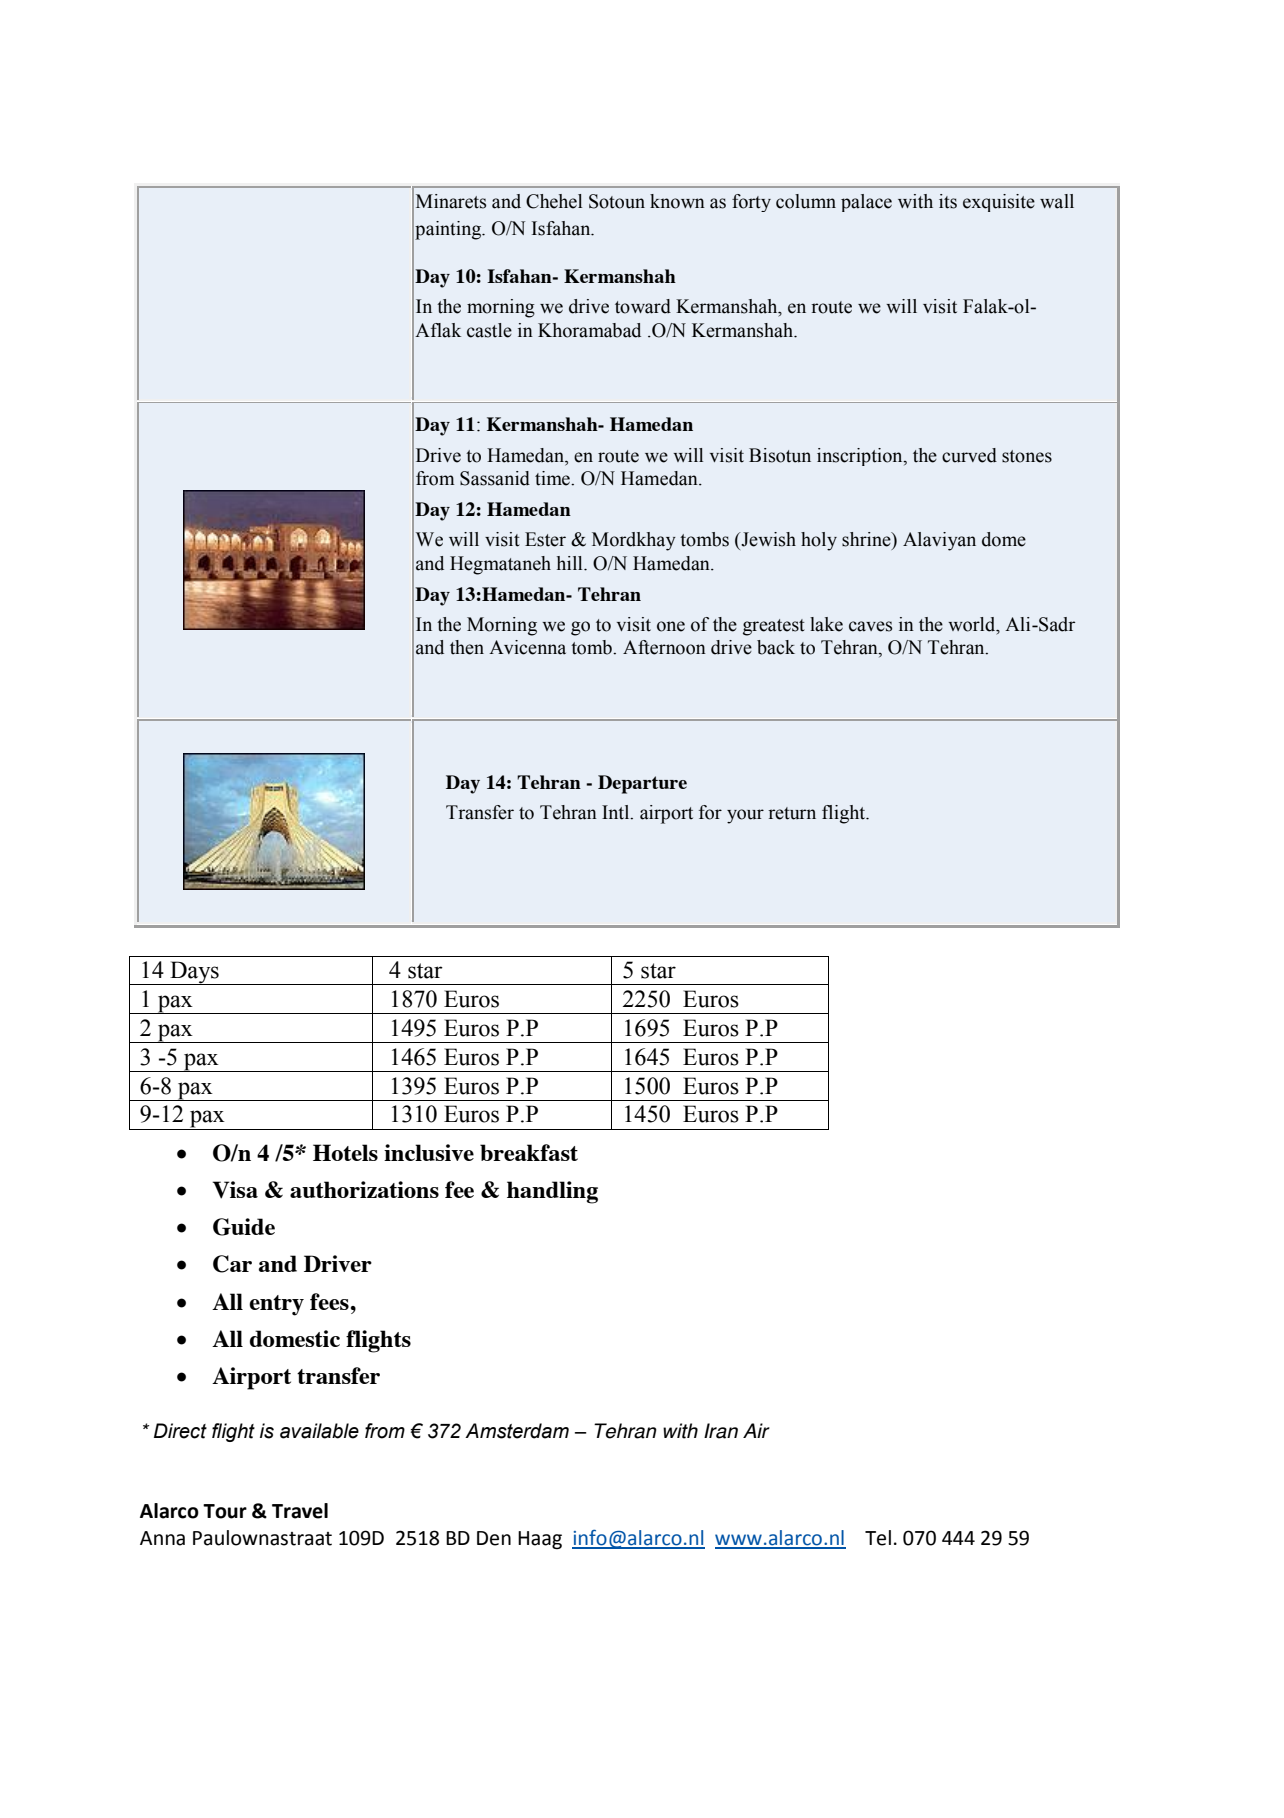 The width and height of the screenshot is (1284, 1818). Describe the element at coordinates (948, 201) in the screenshot. I see `its` at that location.
